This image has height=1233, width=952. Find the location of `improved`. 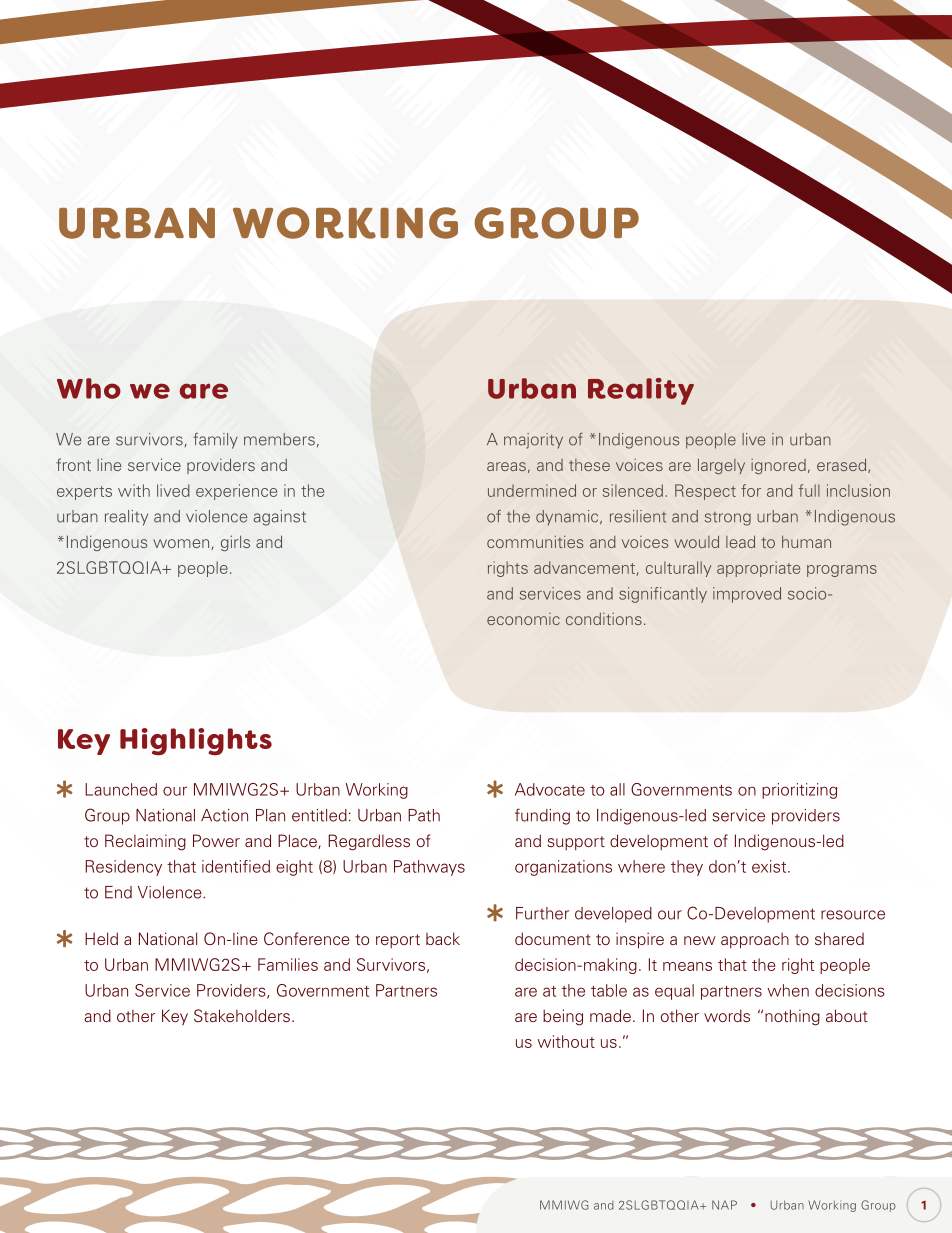

improved is located at coordinates (747, 595).
